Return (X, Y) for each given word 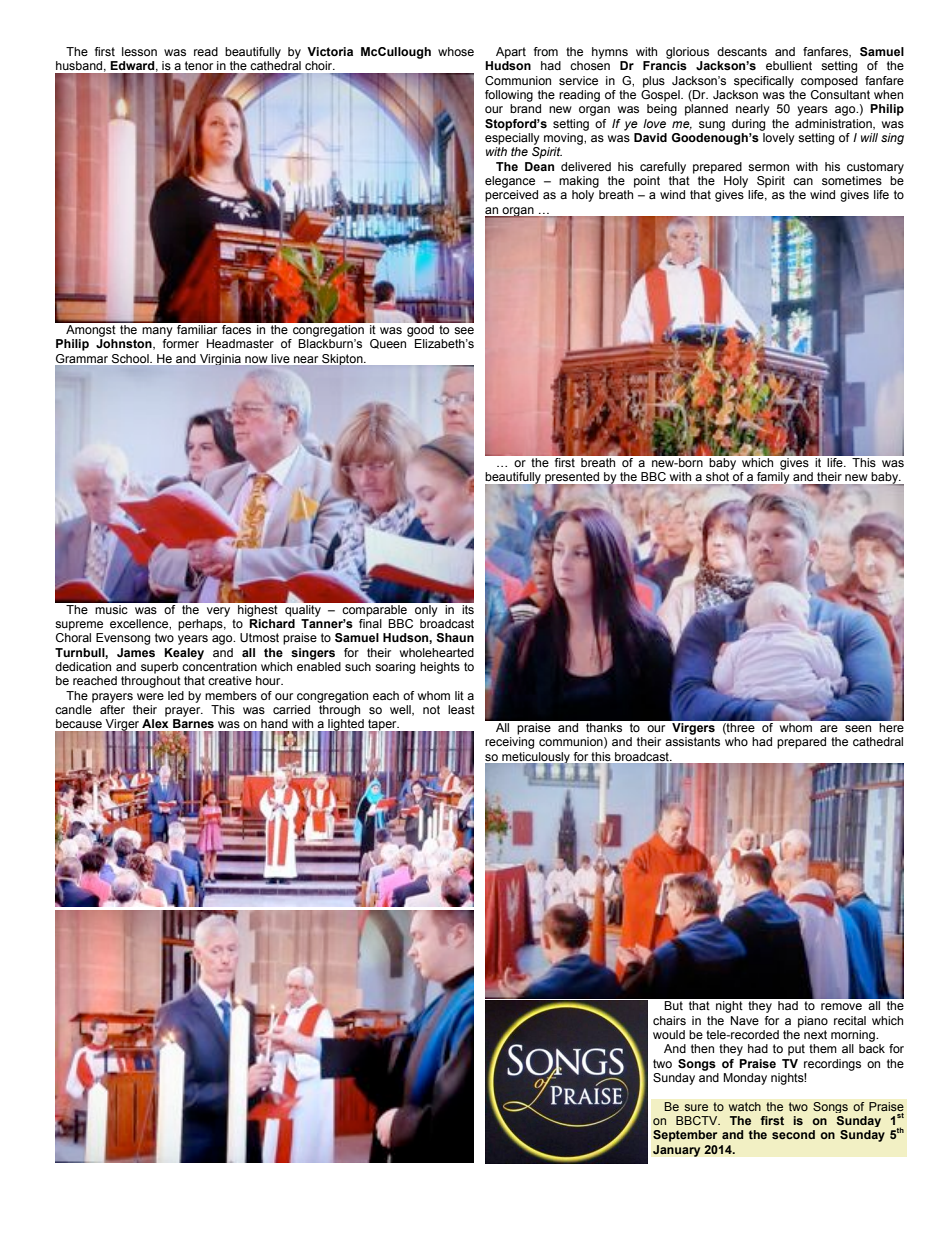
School (131, 358)
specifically (764, 82)
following (509, 96)
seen (858, 728)
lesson (139, 51)
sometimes (852, 180)
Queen (388, 344)
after (112, 708)
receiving (509, 743)
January (677, 1151)
